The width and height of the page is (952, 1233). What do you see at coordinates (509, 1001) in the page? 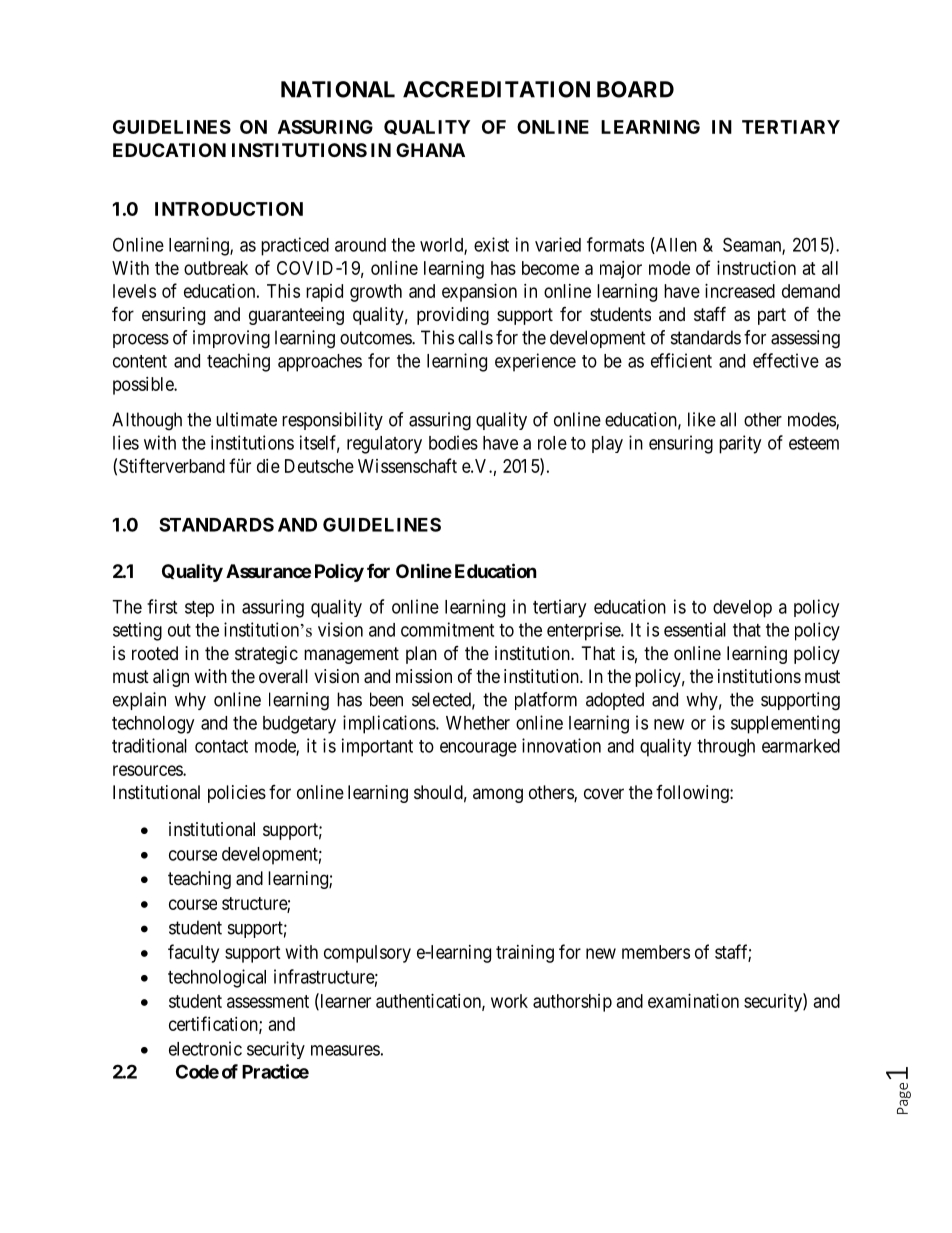
I see `work` at bounding box center [509, 1001].
